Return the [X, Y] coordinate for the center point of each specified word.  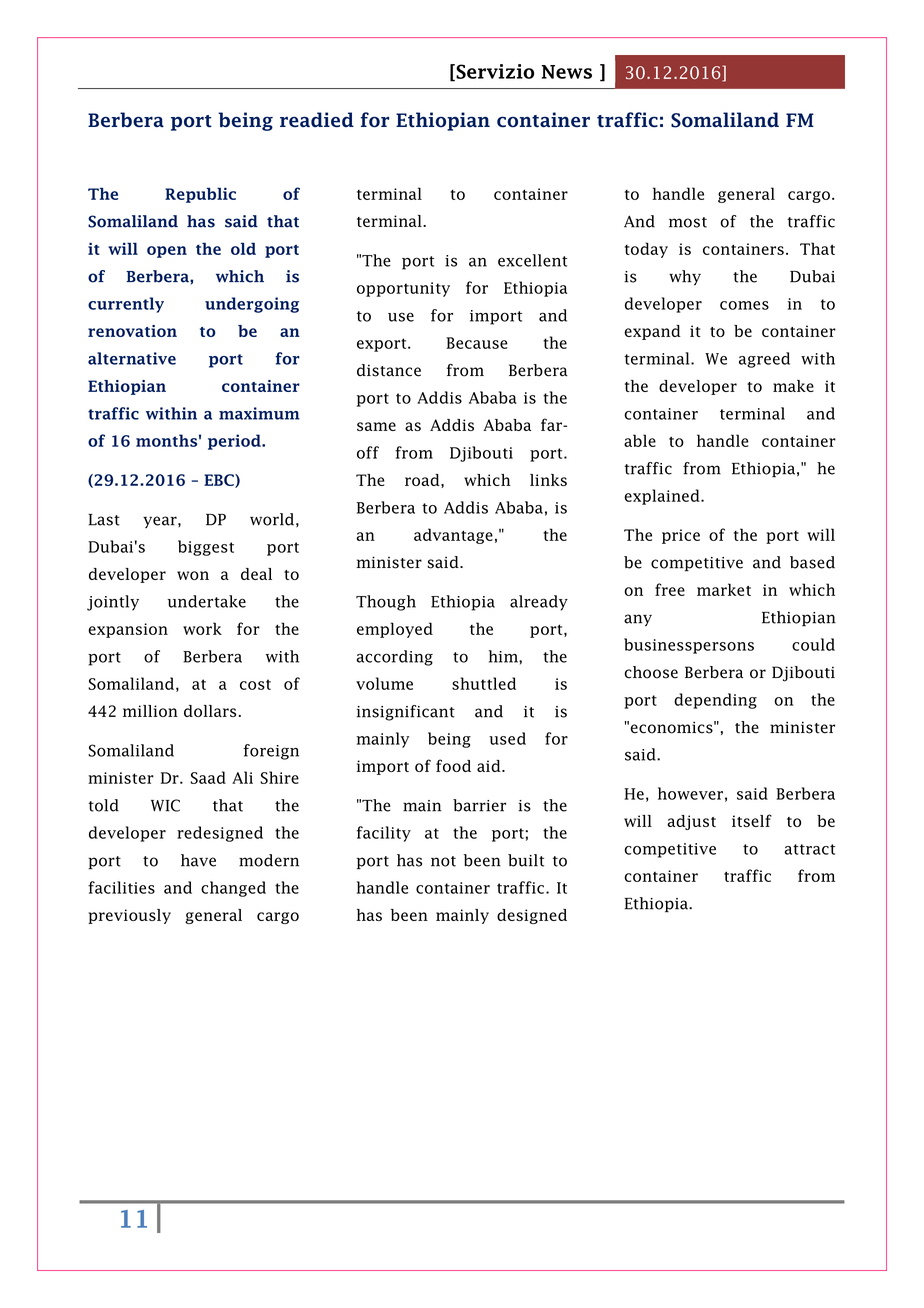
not [443, 861]
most [688, 222]
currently [126, 305]
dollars [210, 711]
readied [317, 120]
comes [744, 305]
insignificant [406, 713]
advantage [453, 536]
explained [663, 497]
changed [233, 889]
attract [809, 849]
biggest [206, 548]
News [567, 72]
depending [715, 701]
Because [477, 343]
